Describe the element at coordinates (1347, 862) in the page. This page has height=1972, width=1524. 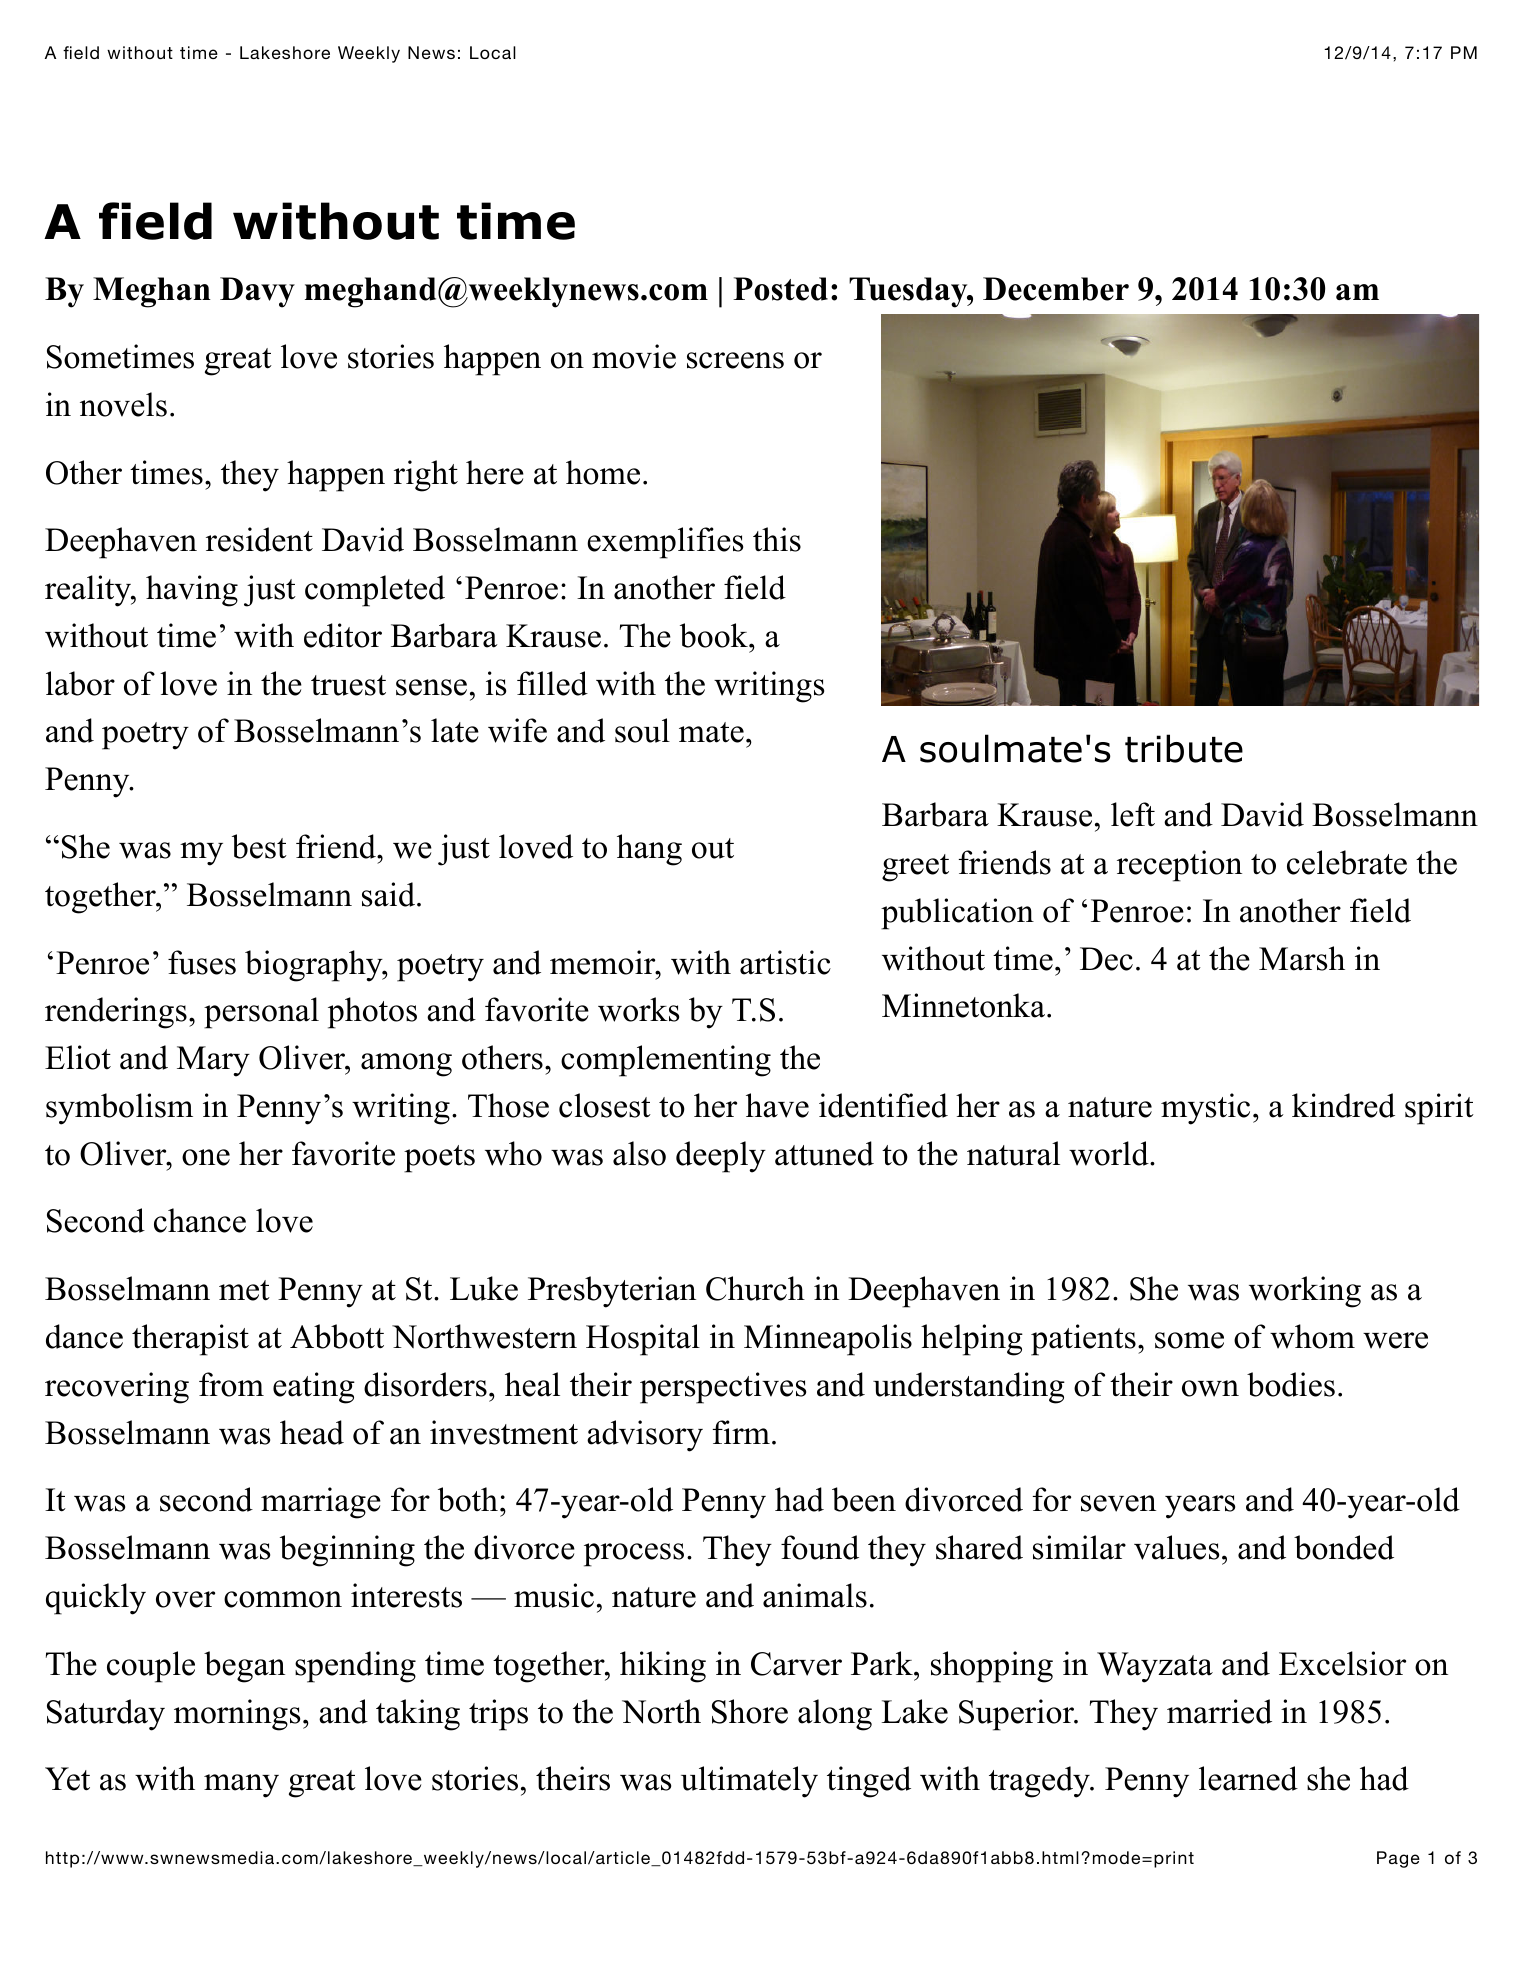
I see `celebrate` at that location.
